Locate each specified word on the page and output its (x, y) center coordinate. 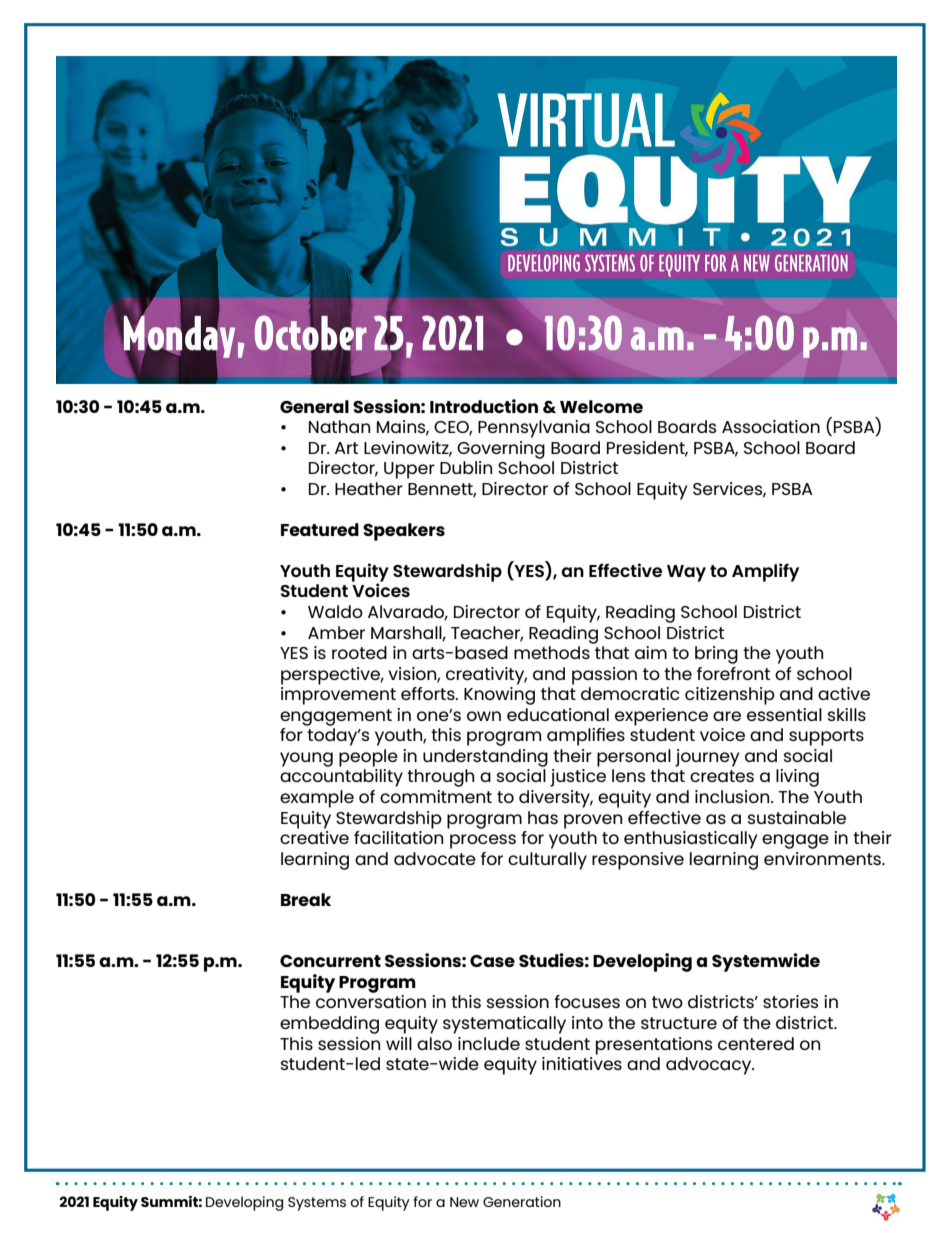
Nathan (339, 426)
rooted (359, 652)
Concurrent (330, 961)
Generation (522, 1201)
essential (784, 714)
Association (771, 426)
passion (604, 676)
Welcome (601, 406)
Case (492, 961)
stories (790, 1001)
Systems (317, 1204)
